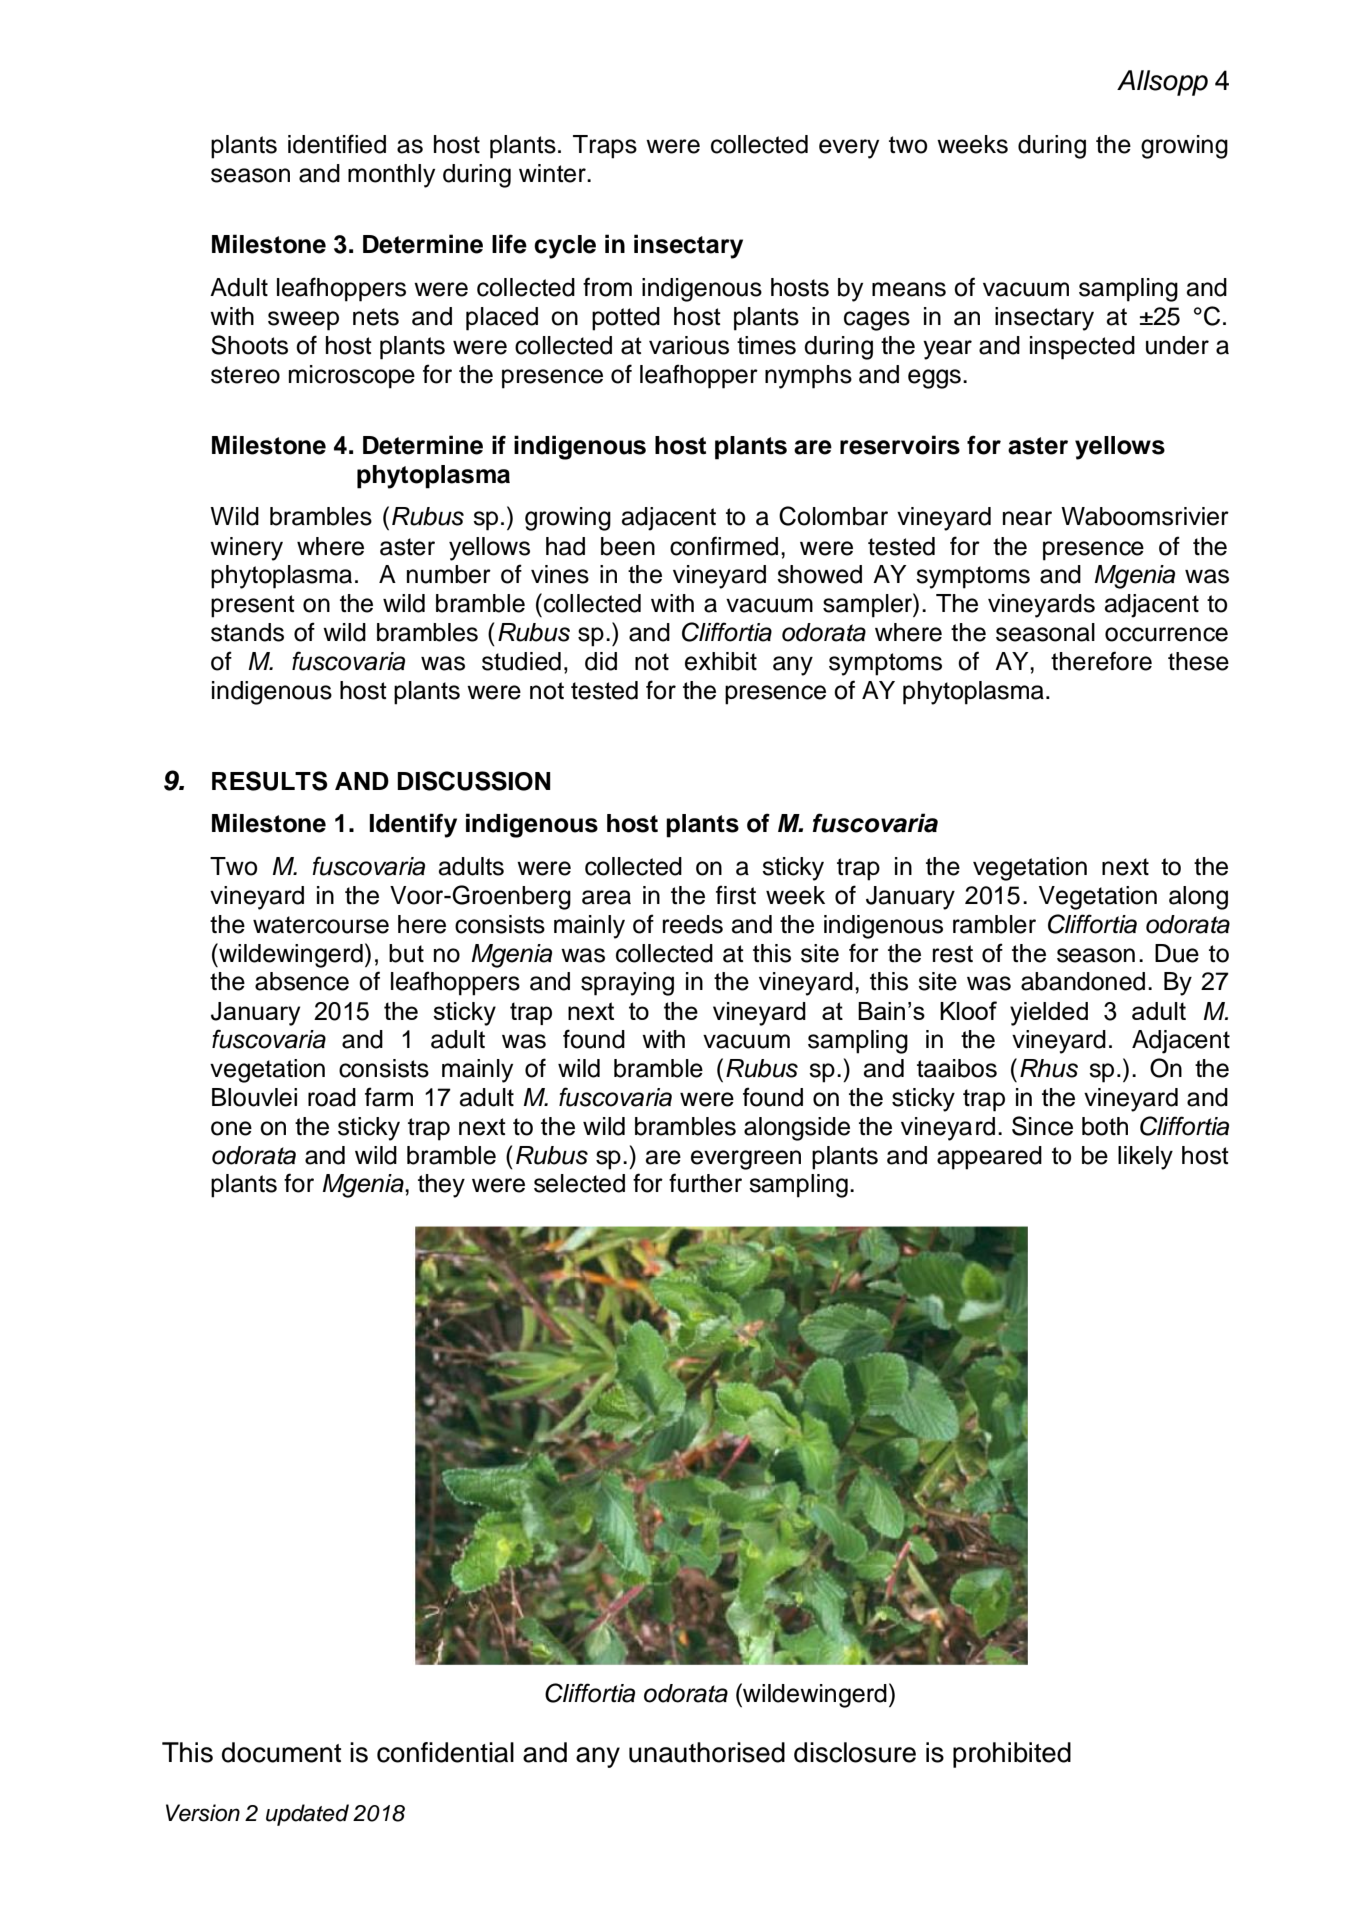 This screenshot has height=1921, width=1358. Describe the element at coordinates (607, 287) in the screenshot. I see `from` at that location.
